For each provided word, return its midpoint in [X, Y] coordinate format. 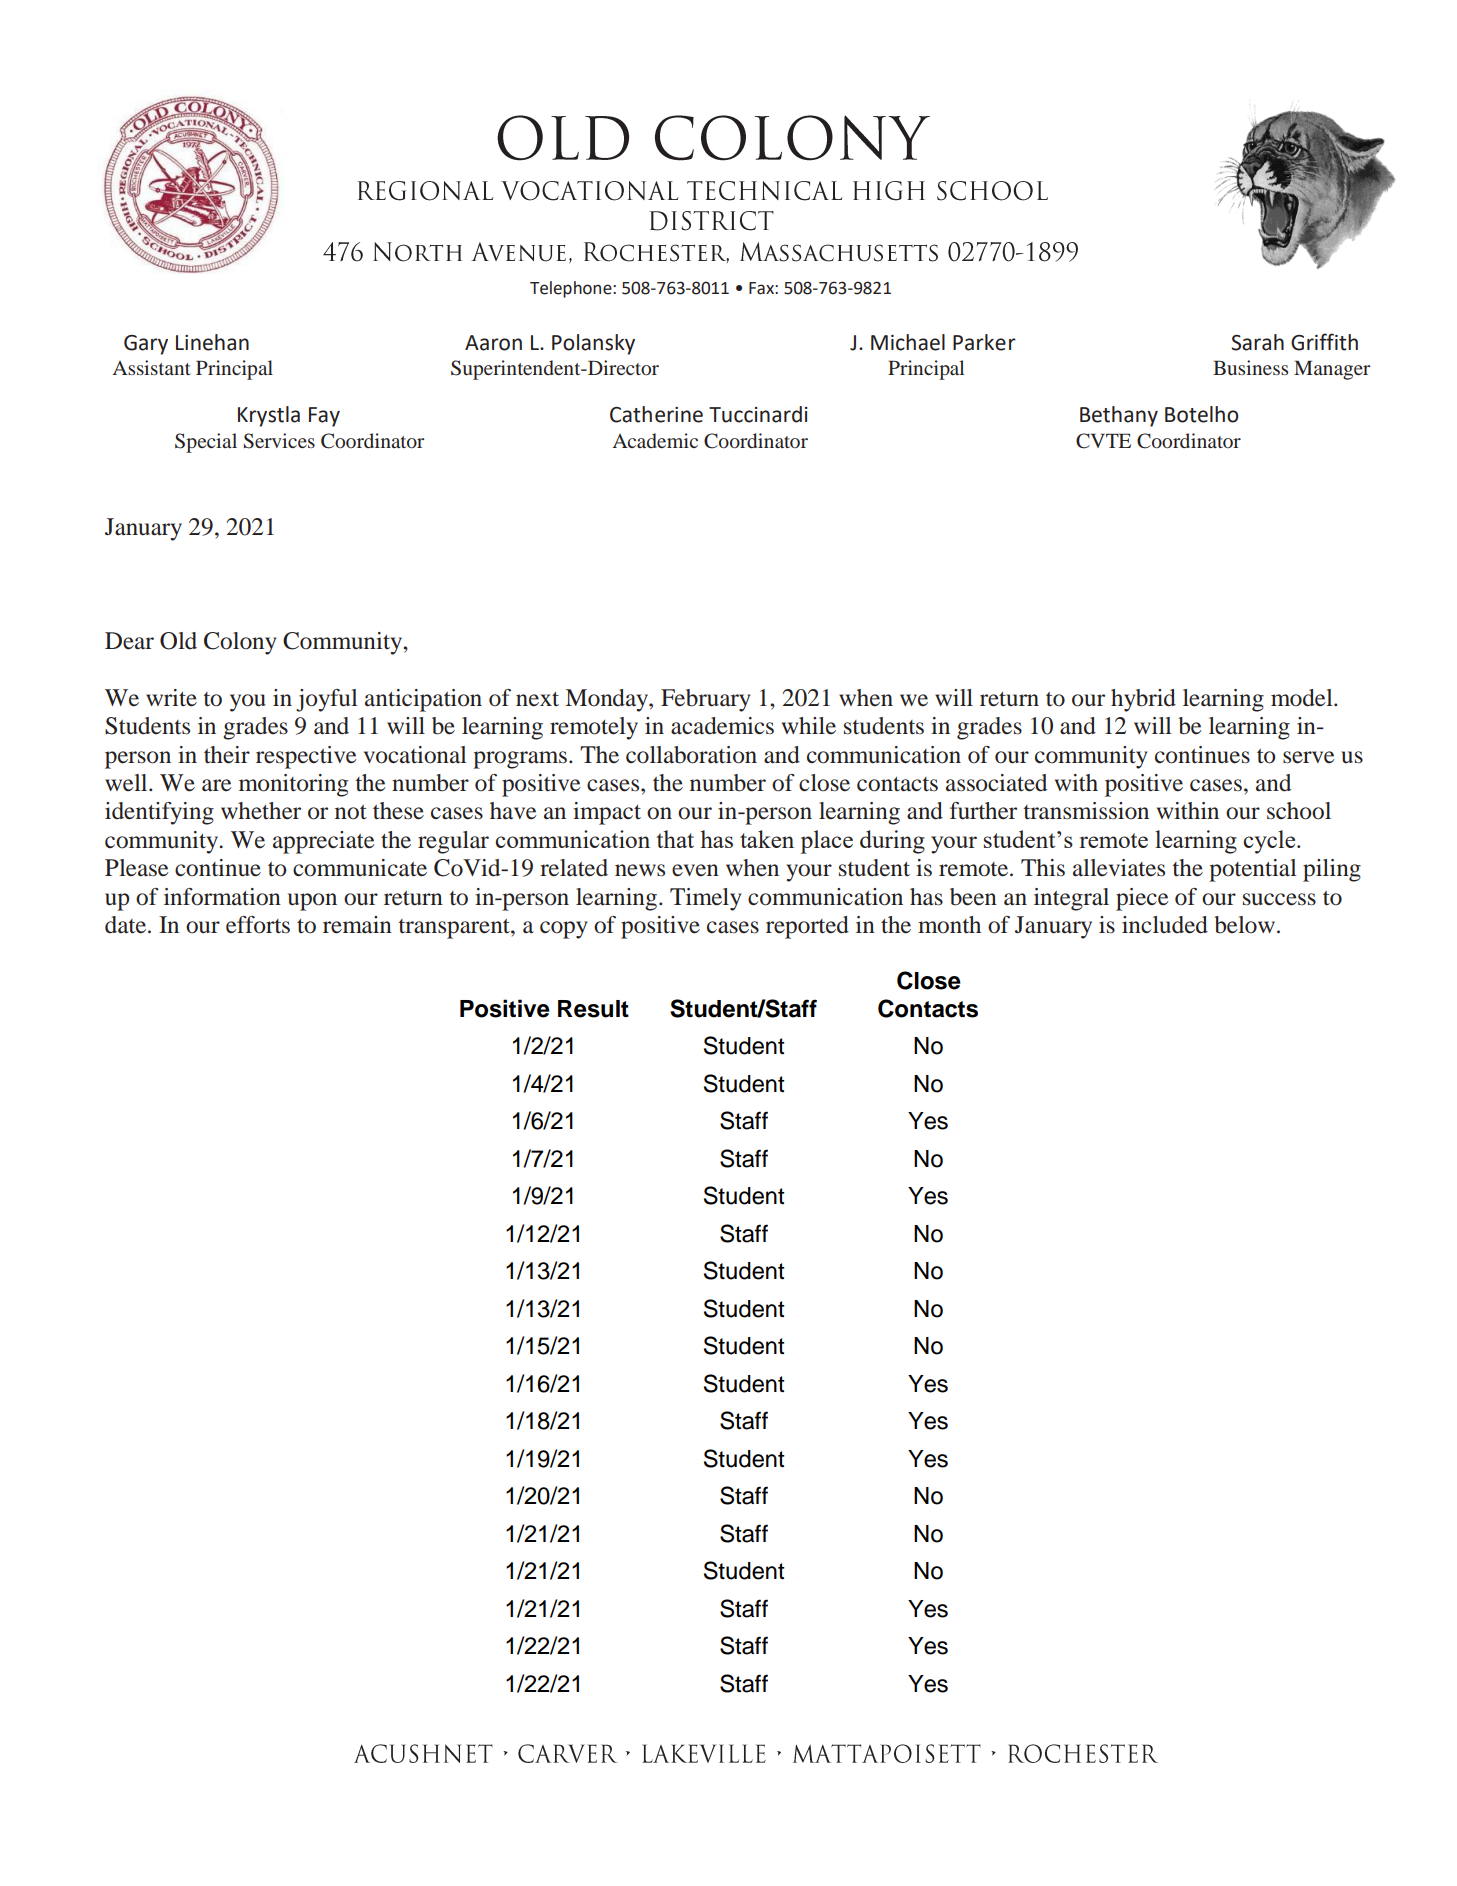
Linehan [212, 342]
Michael [908, 342]
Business [1250, 367]
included [1165, 925]
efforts [258, 925]
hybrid [1143, 700]
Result [593, 1009]
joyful [327, 700]
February [706, 700]
